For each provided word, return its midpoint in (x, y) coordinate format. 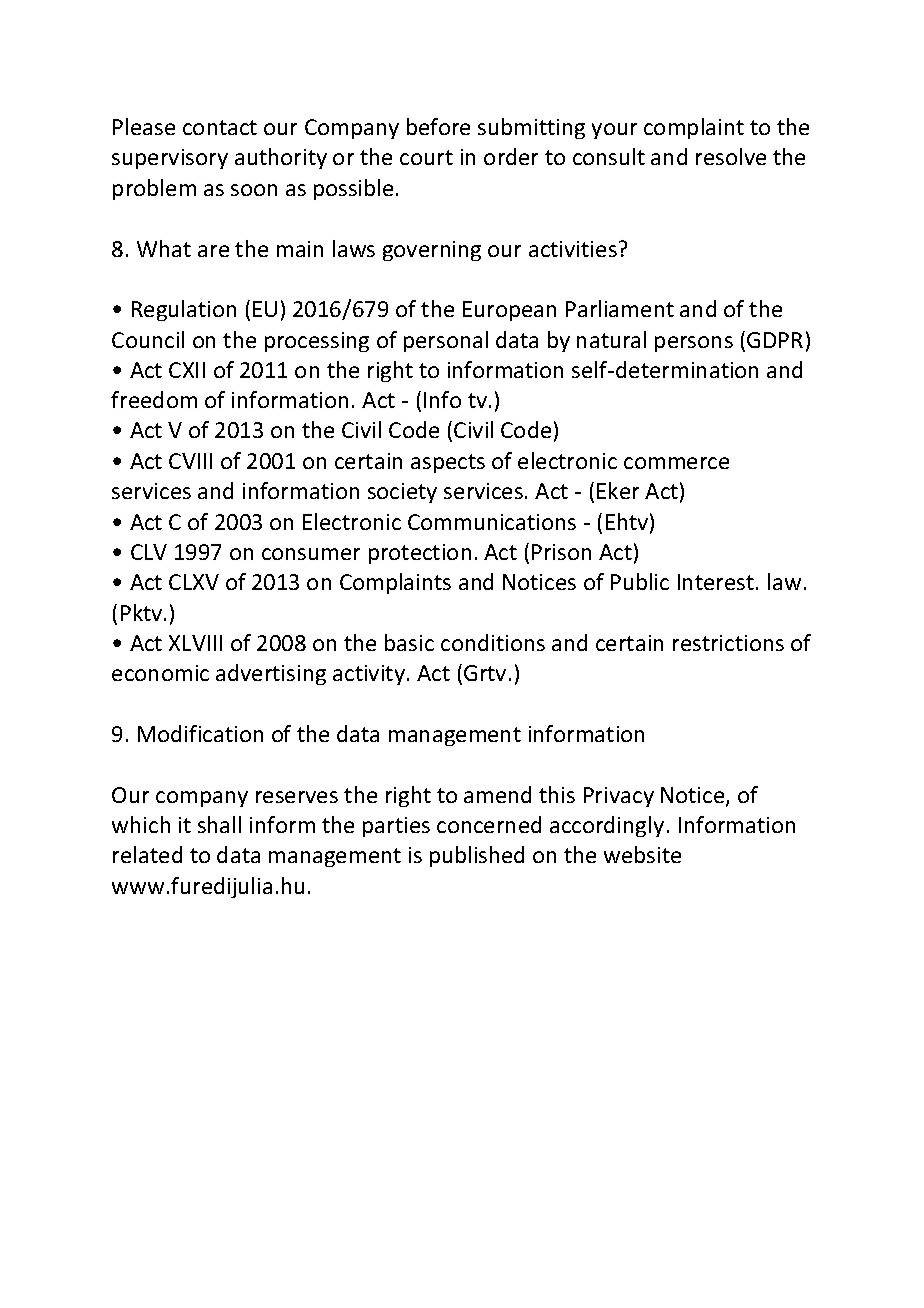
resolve (731, 156)
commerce (676, 463)
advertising (271, 674)
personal (446, 341)
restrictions (728, 643)
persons (694, 344)
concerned (489, 824)
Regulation (184, 310)
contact (220, 127)
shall (219, 824)
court (426, 157)
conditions (493, 642)
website (642, 854)
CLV (149, 552)
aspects (448, 463)
